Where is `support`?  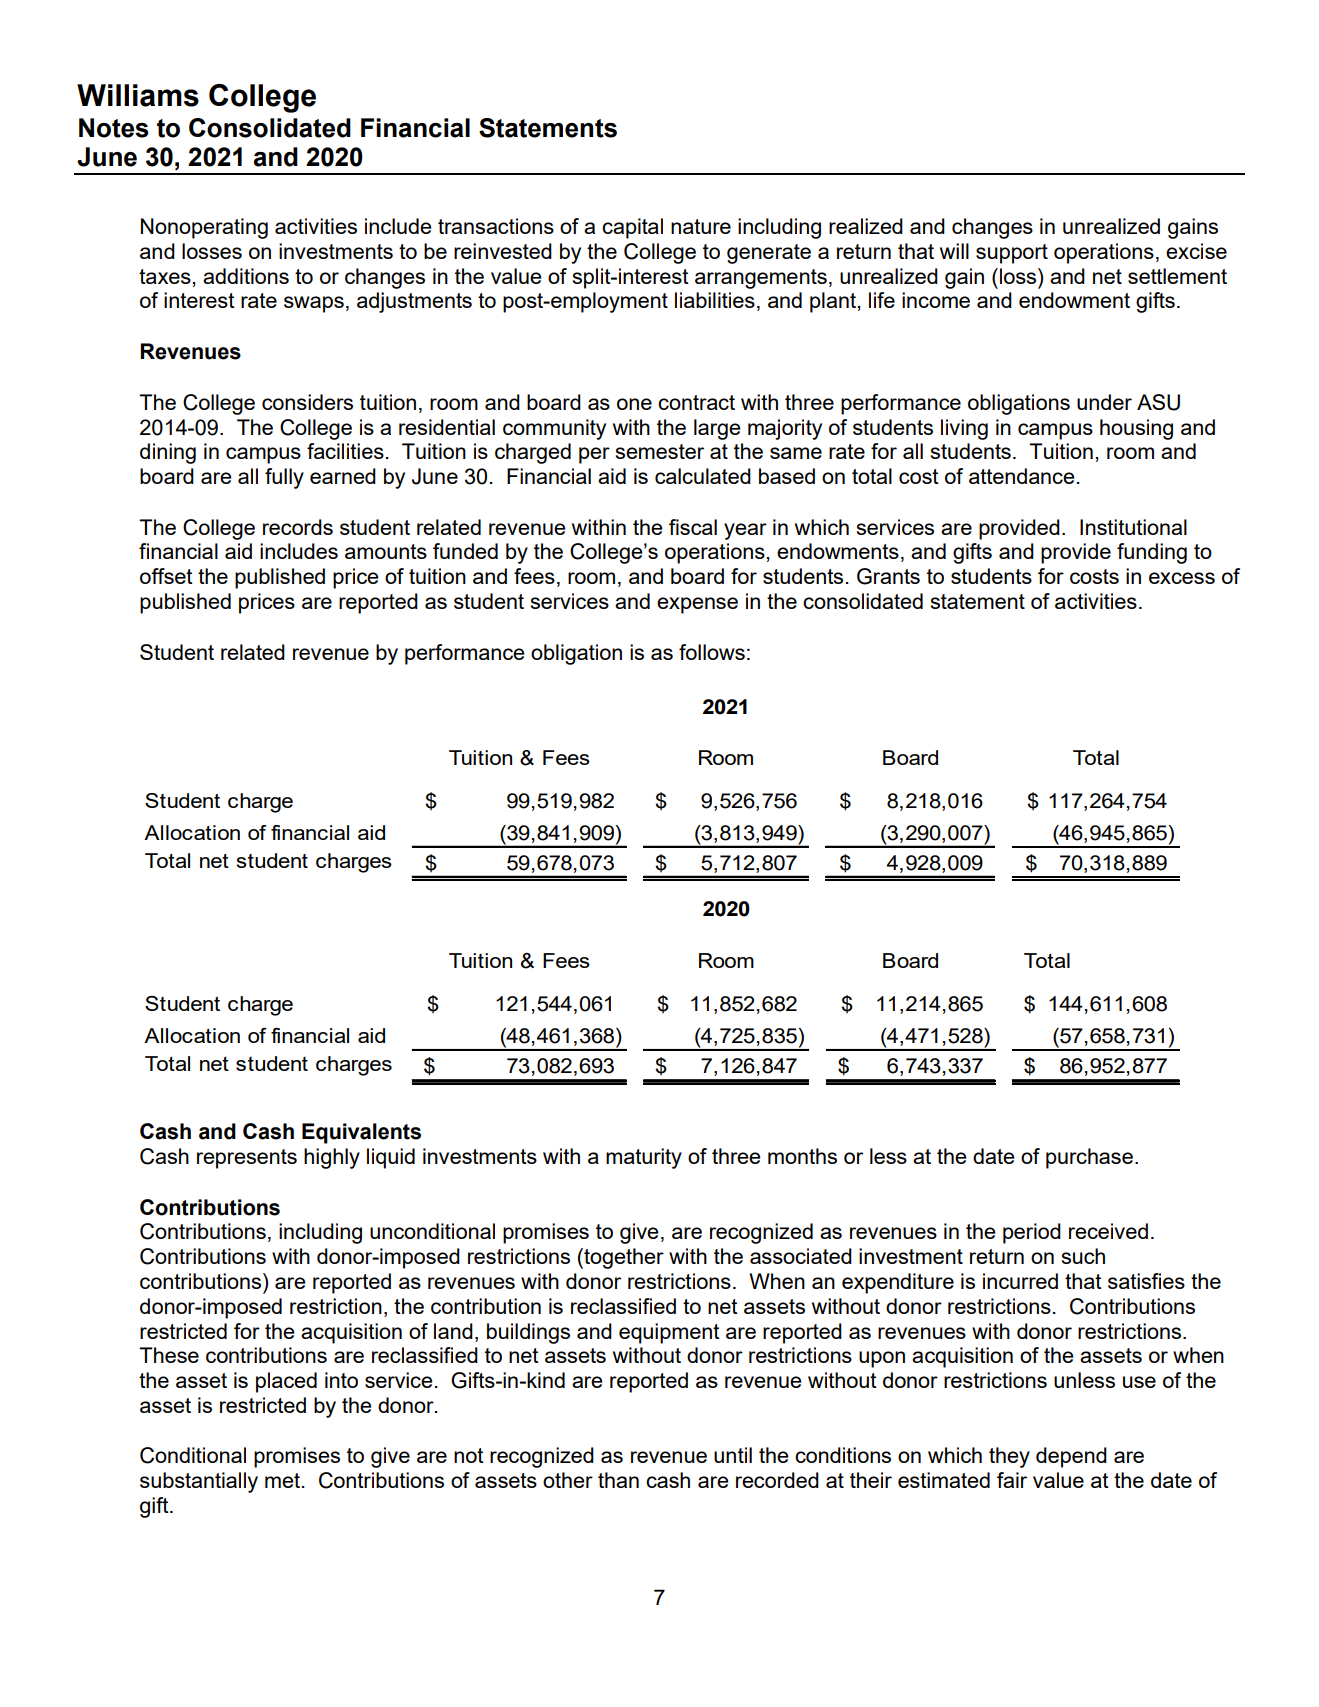
support is located at coordinates (1012, 254).
